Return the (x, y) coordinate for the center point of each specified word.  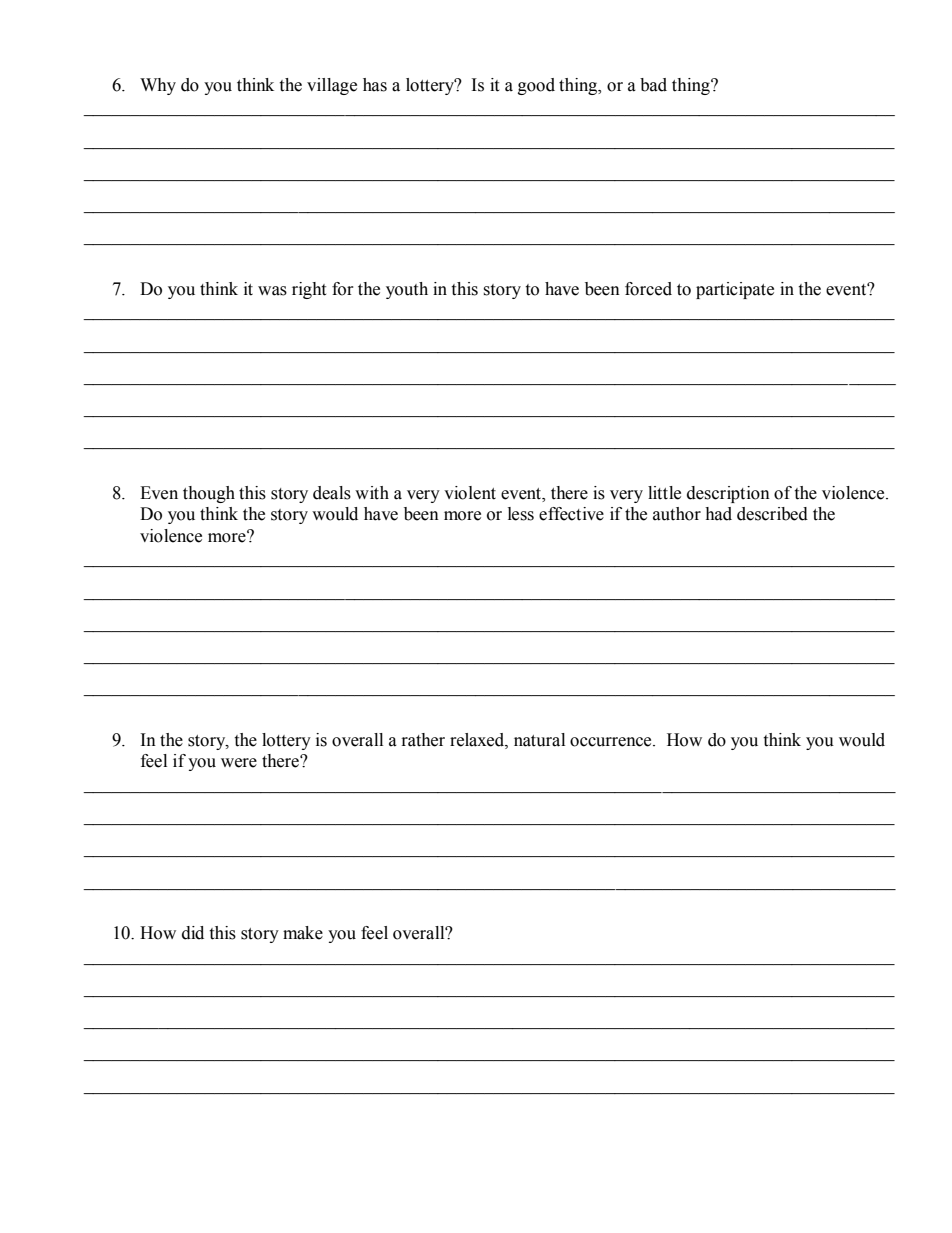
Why (158, 86)
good (536, 86)
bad (653, 85)
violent (470, 493)
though (209, 494)
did (193, 933)
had (718, 514)
